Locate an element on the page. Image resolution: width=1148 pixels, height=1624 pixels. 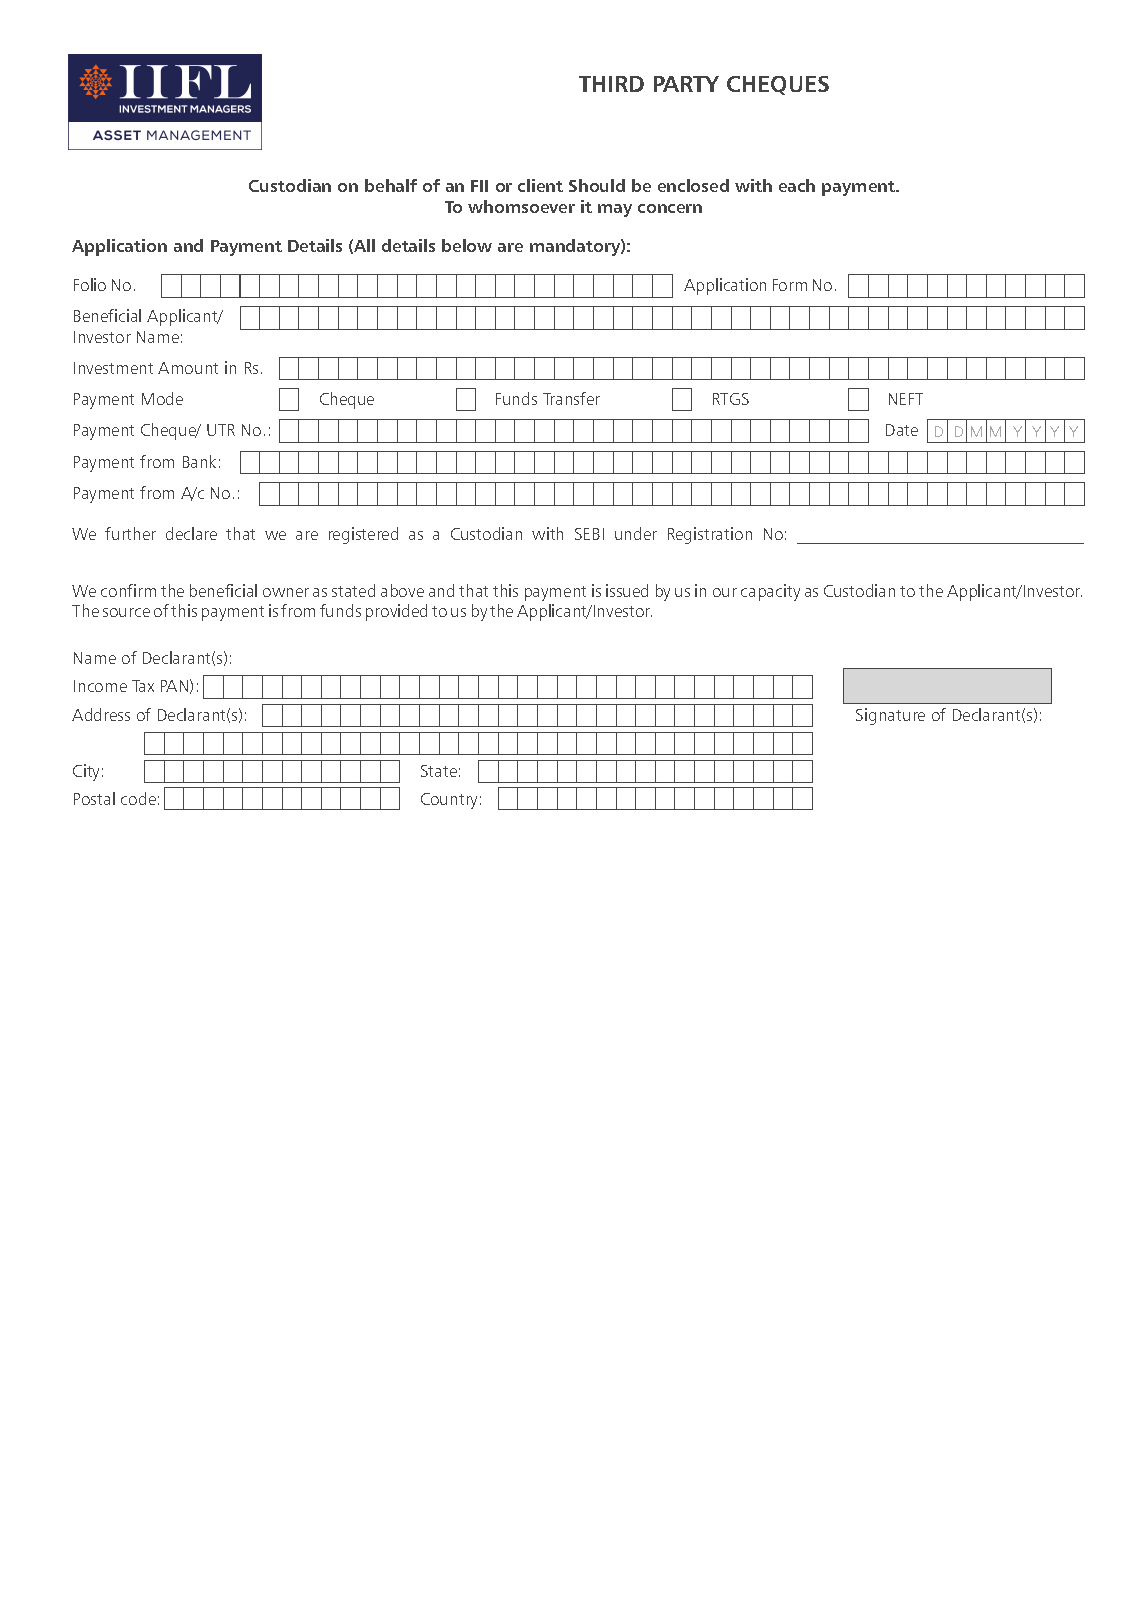
source is located at coordinates (126, 612).
